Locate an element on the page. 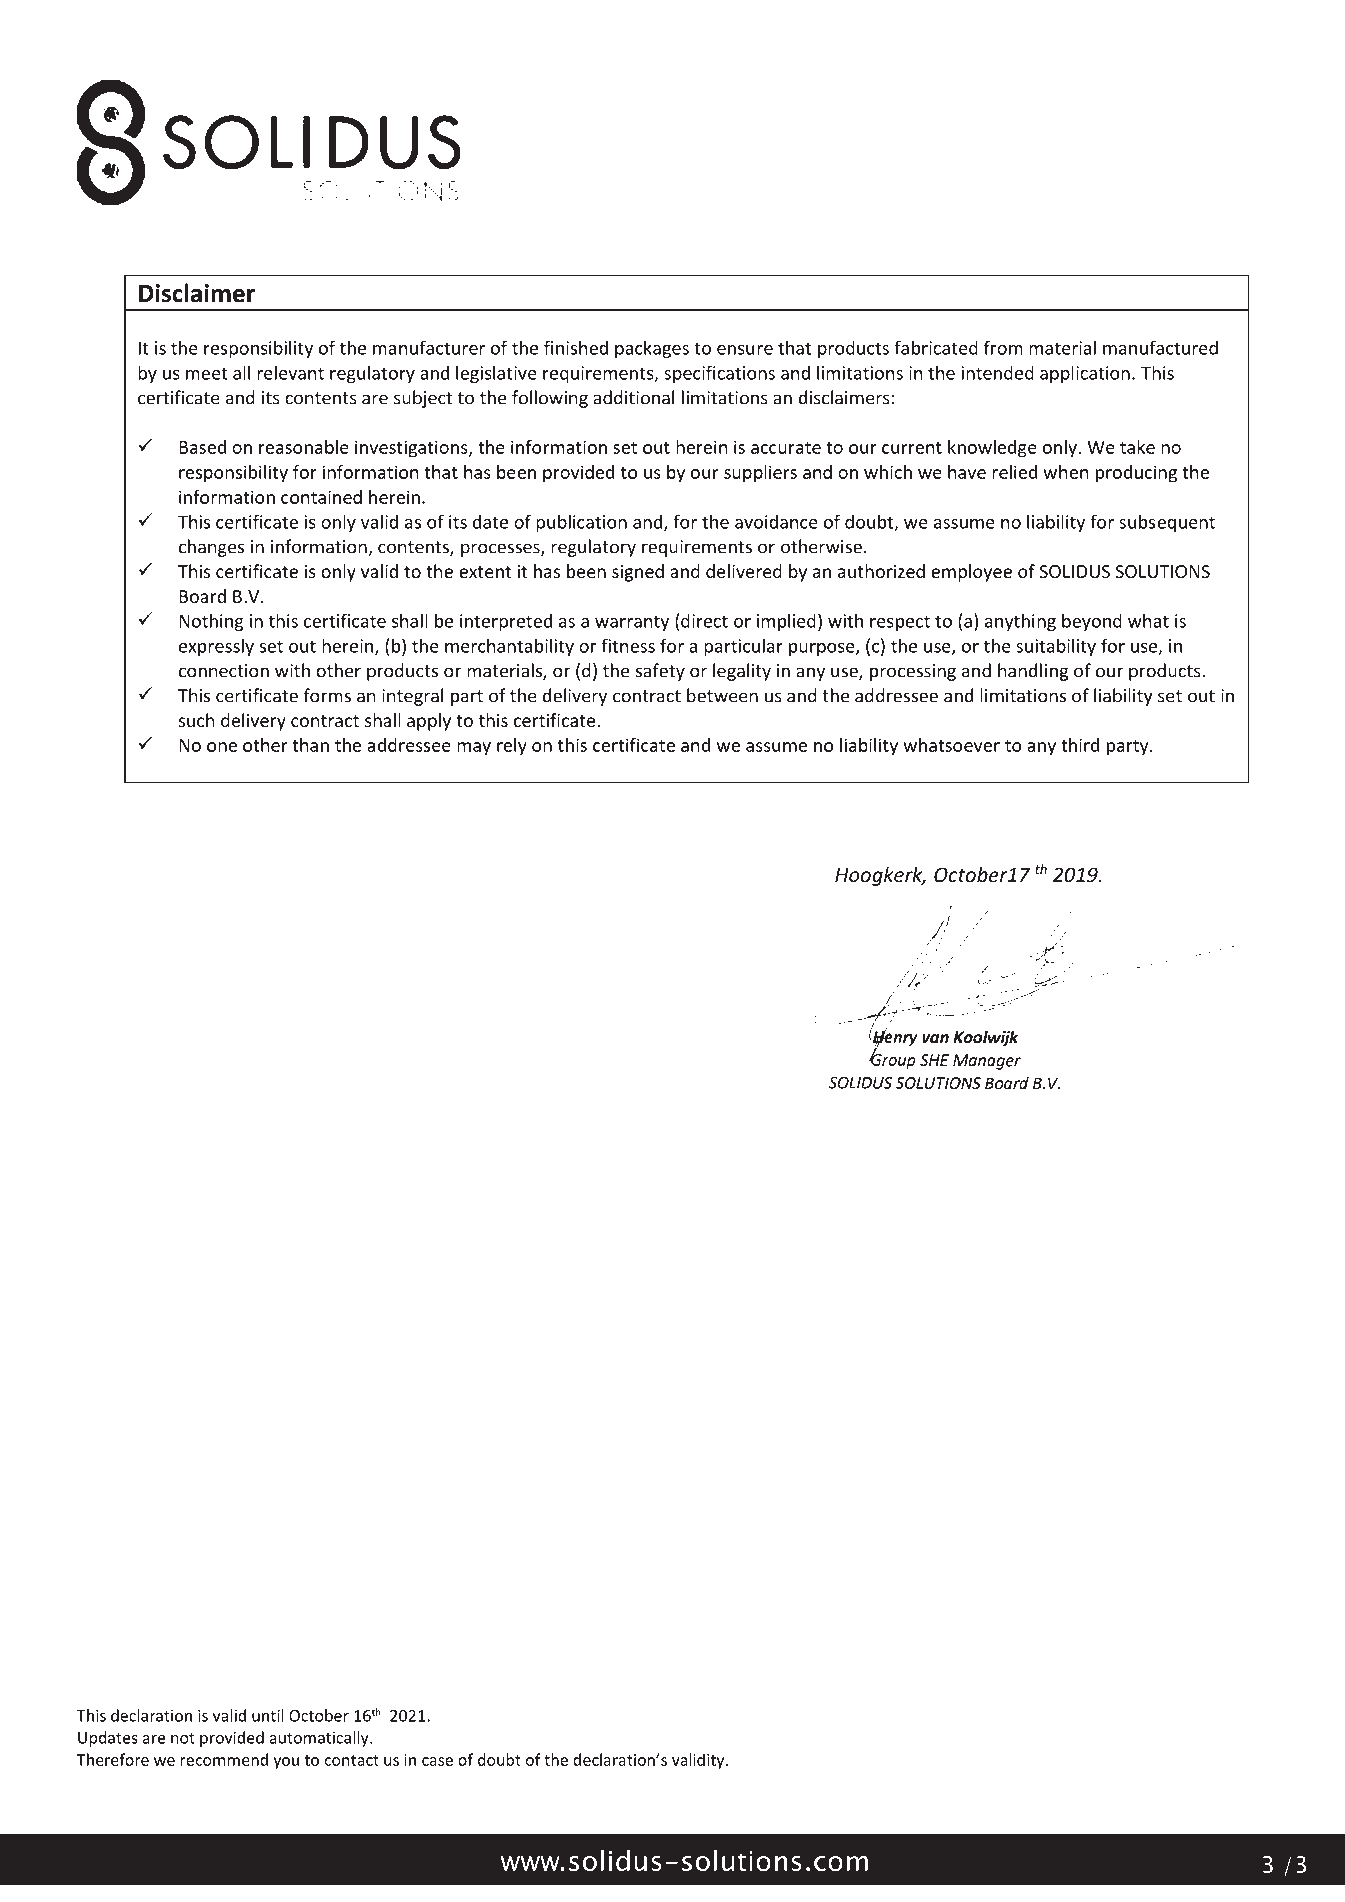 The image size is (1345, 1902). intended is located at coordinates (998, 372).
